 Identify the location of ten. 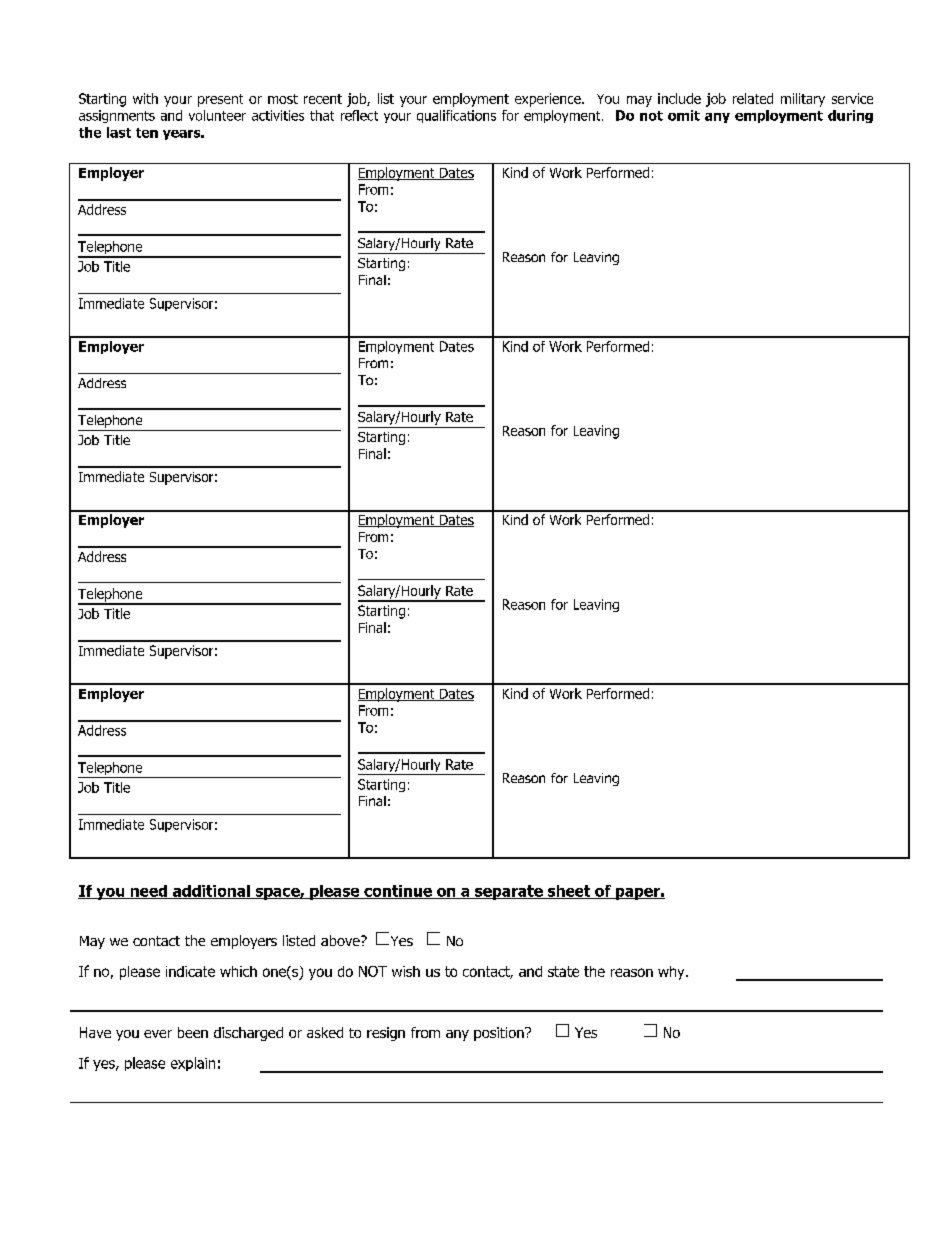
(147, 133).
